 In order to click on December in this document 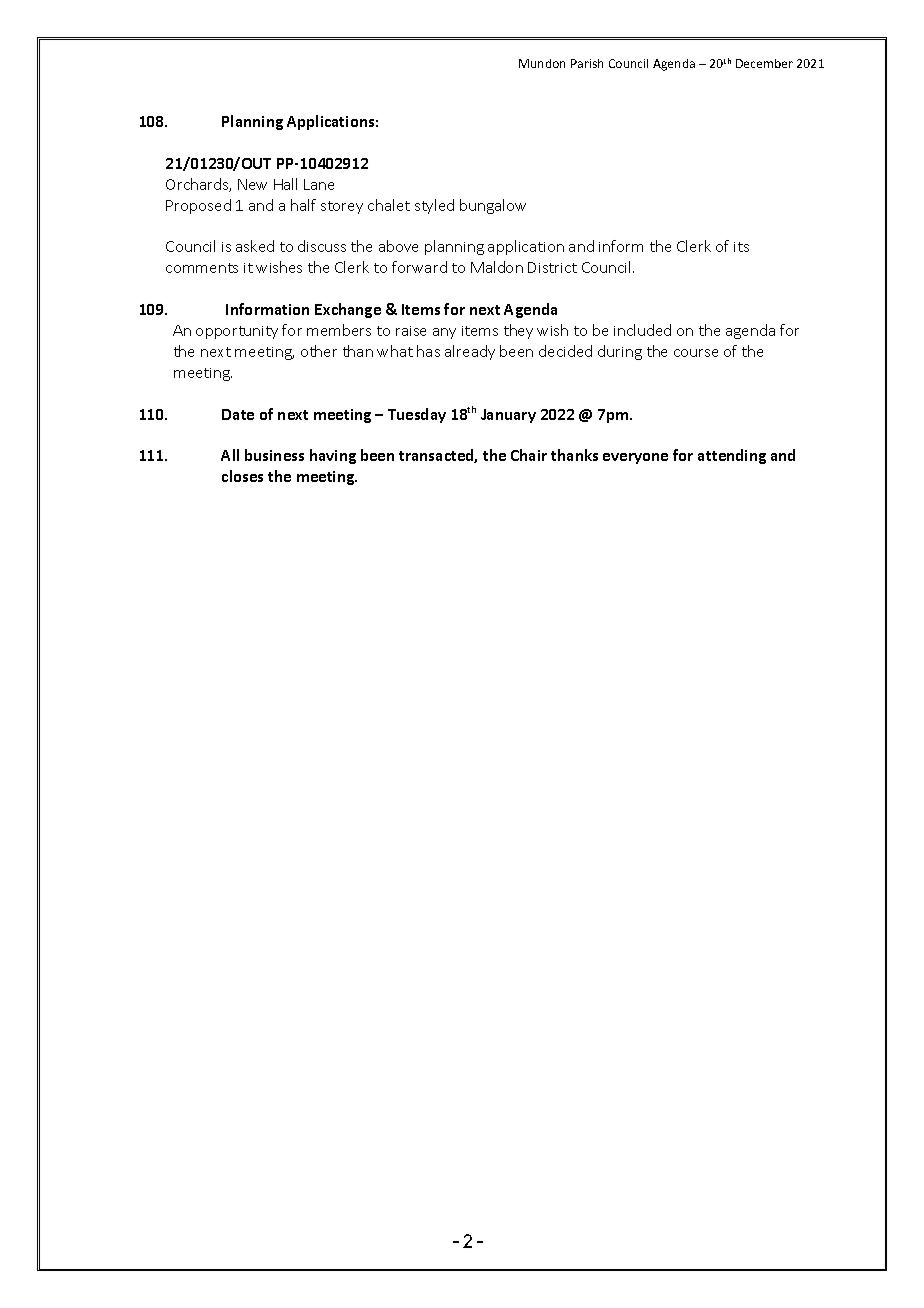, I will do `click(764, 63)`.
